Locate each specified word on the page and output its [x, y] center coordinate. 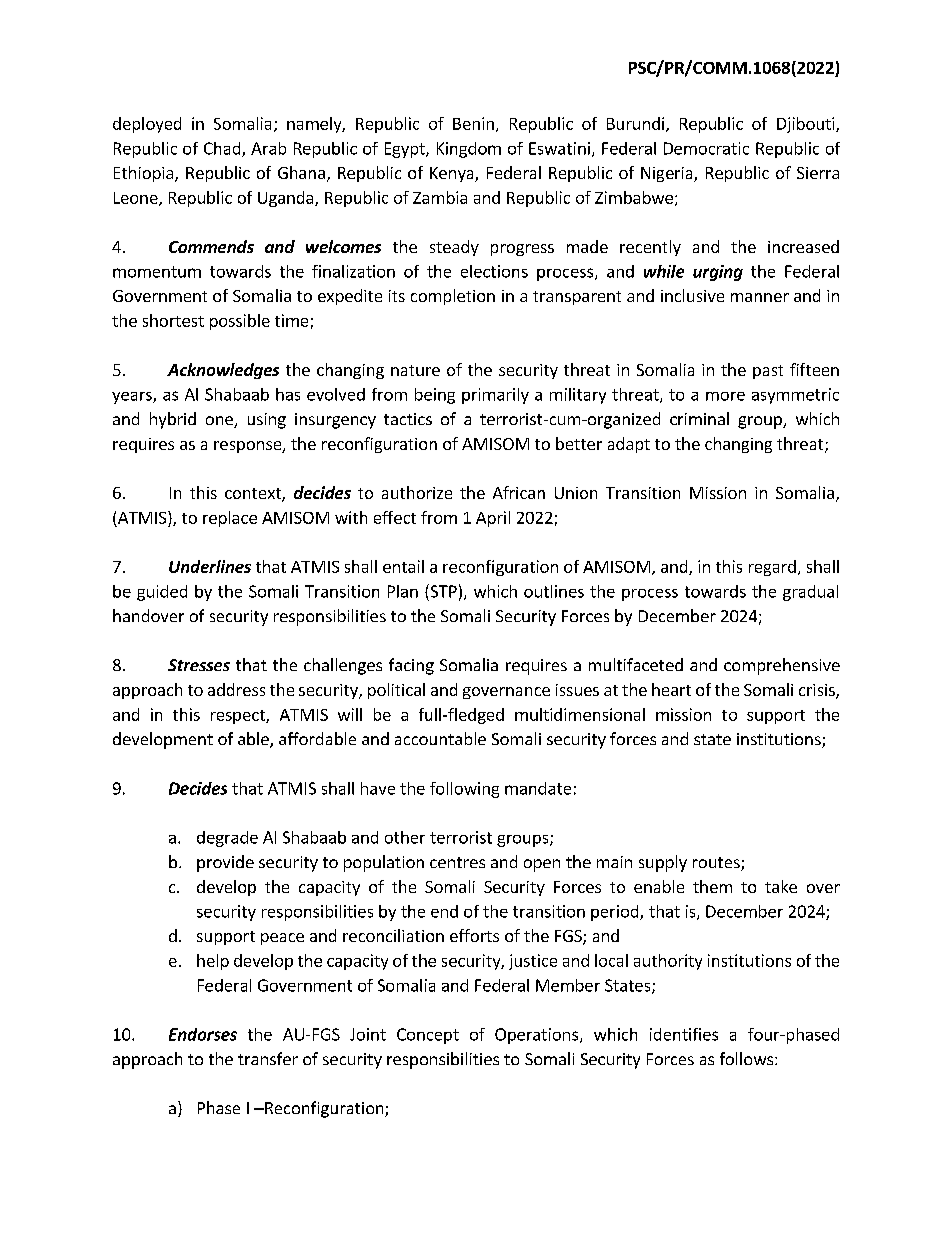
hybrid [173, 420]
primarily [495, 396]
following [464, 790]
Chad [223, 149]
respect [239, 717]
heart [671, 689]
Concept [428, 1036]
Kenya [453, 174]
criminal [699, 418]
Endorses [203, 1034]
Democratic [706, 148]
